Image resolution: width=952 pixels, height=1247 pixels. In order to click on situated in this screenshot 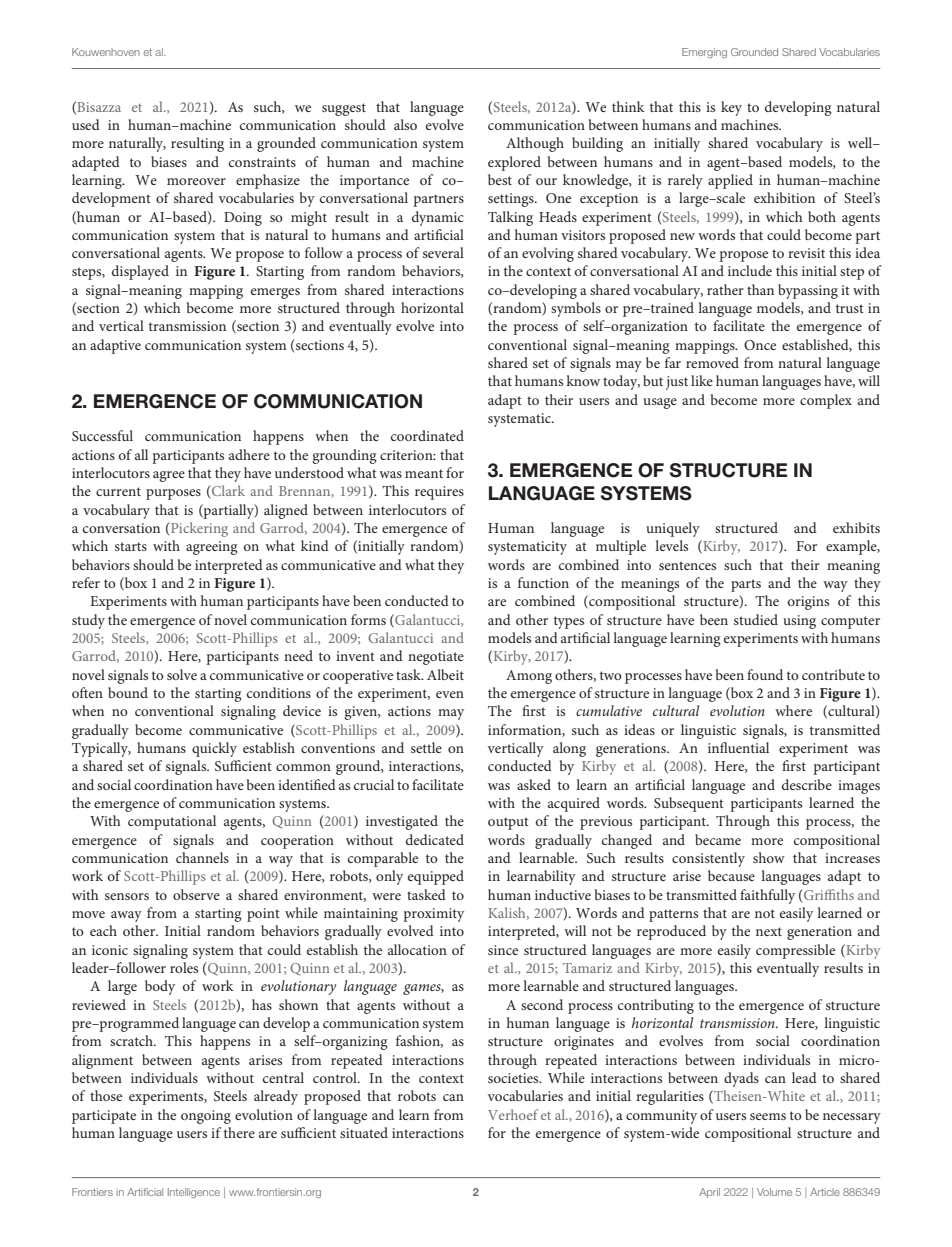, I will do `click(364, 1132)`.
